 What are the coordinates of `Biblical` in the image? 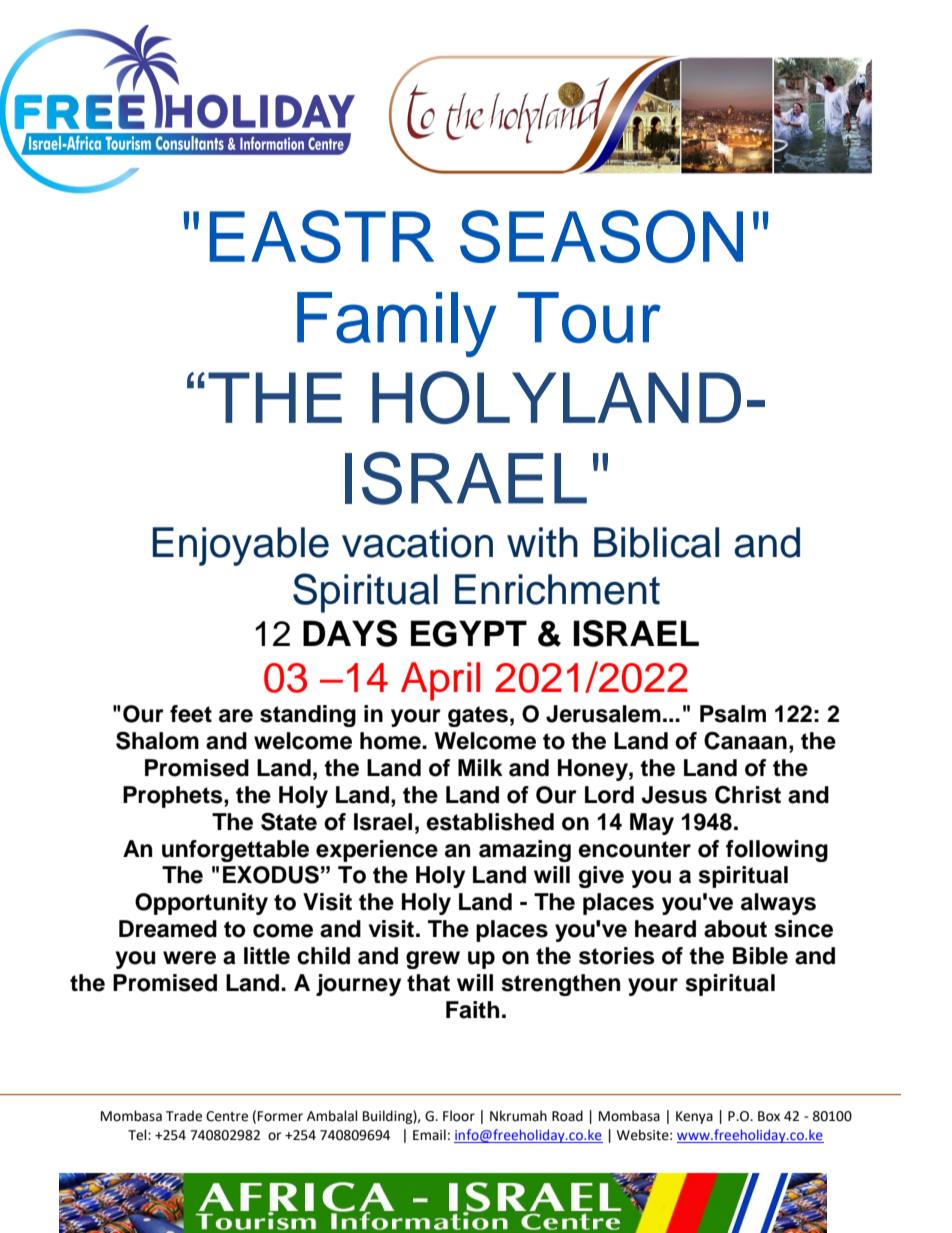 It's located at (656, 542).
